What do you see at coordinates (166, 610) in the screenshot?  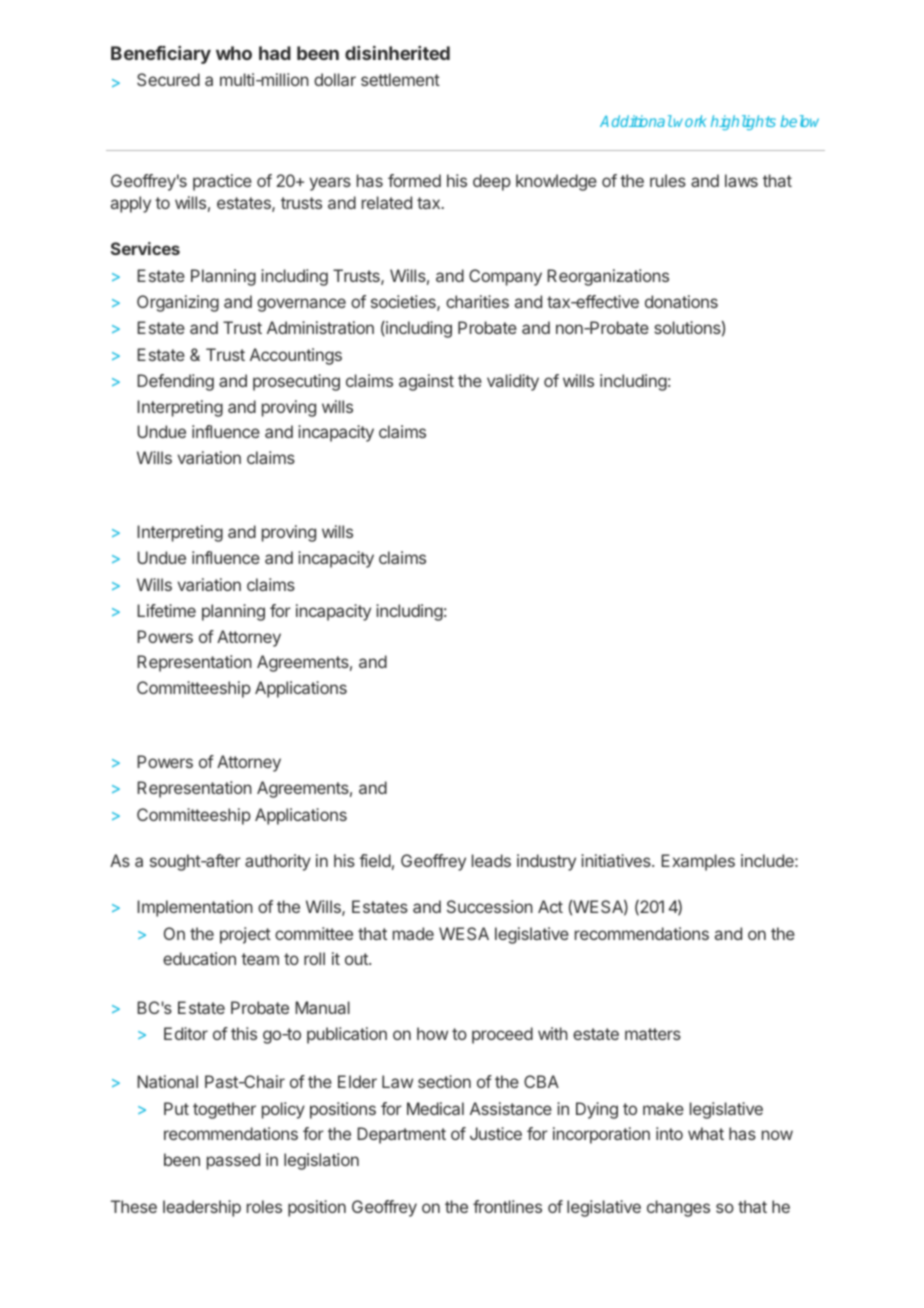 I see `Lifetime` at bounding box center [166, 610].
